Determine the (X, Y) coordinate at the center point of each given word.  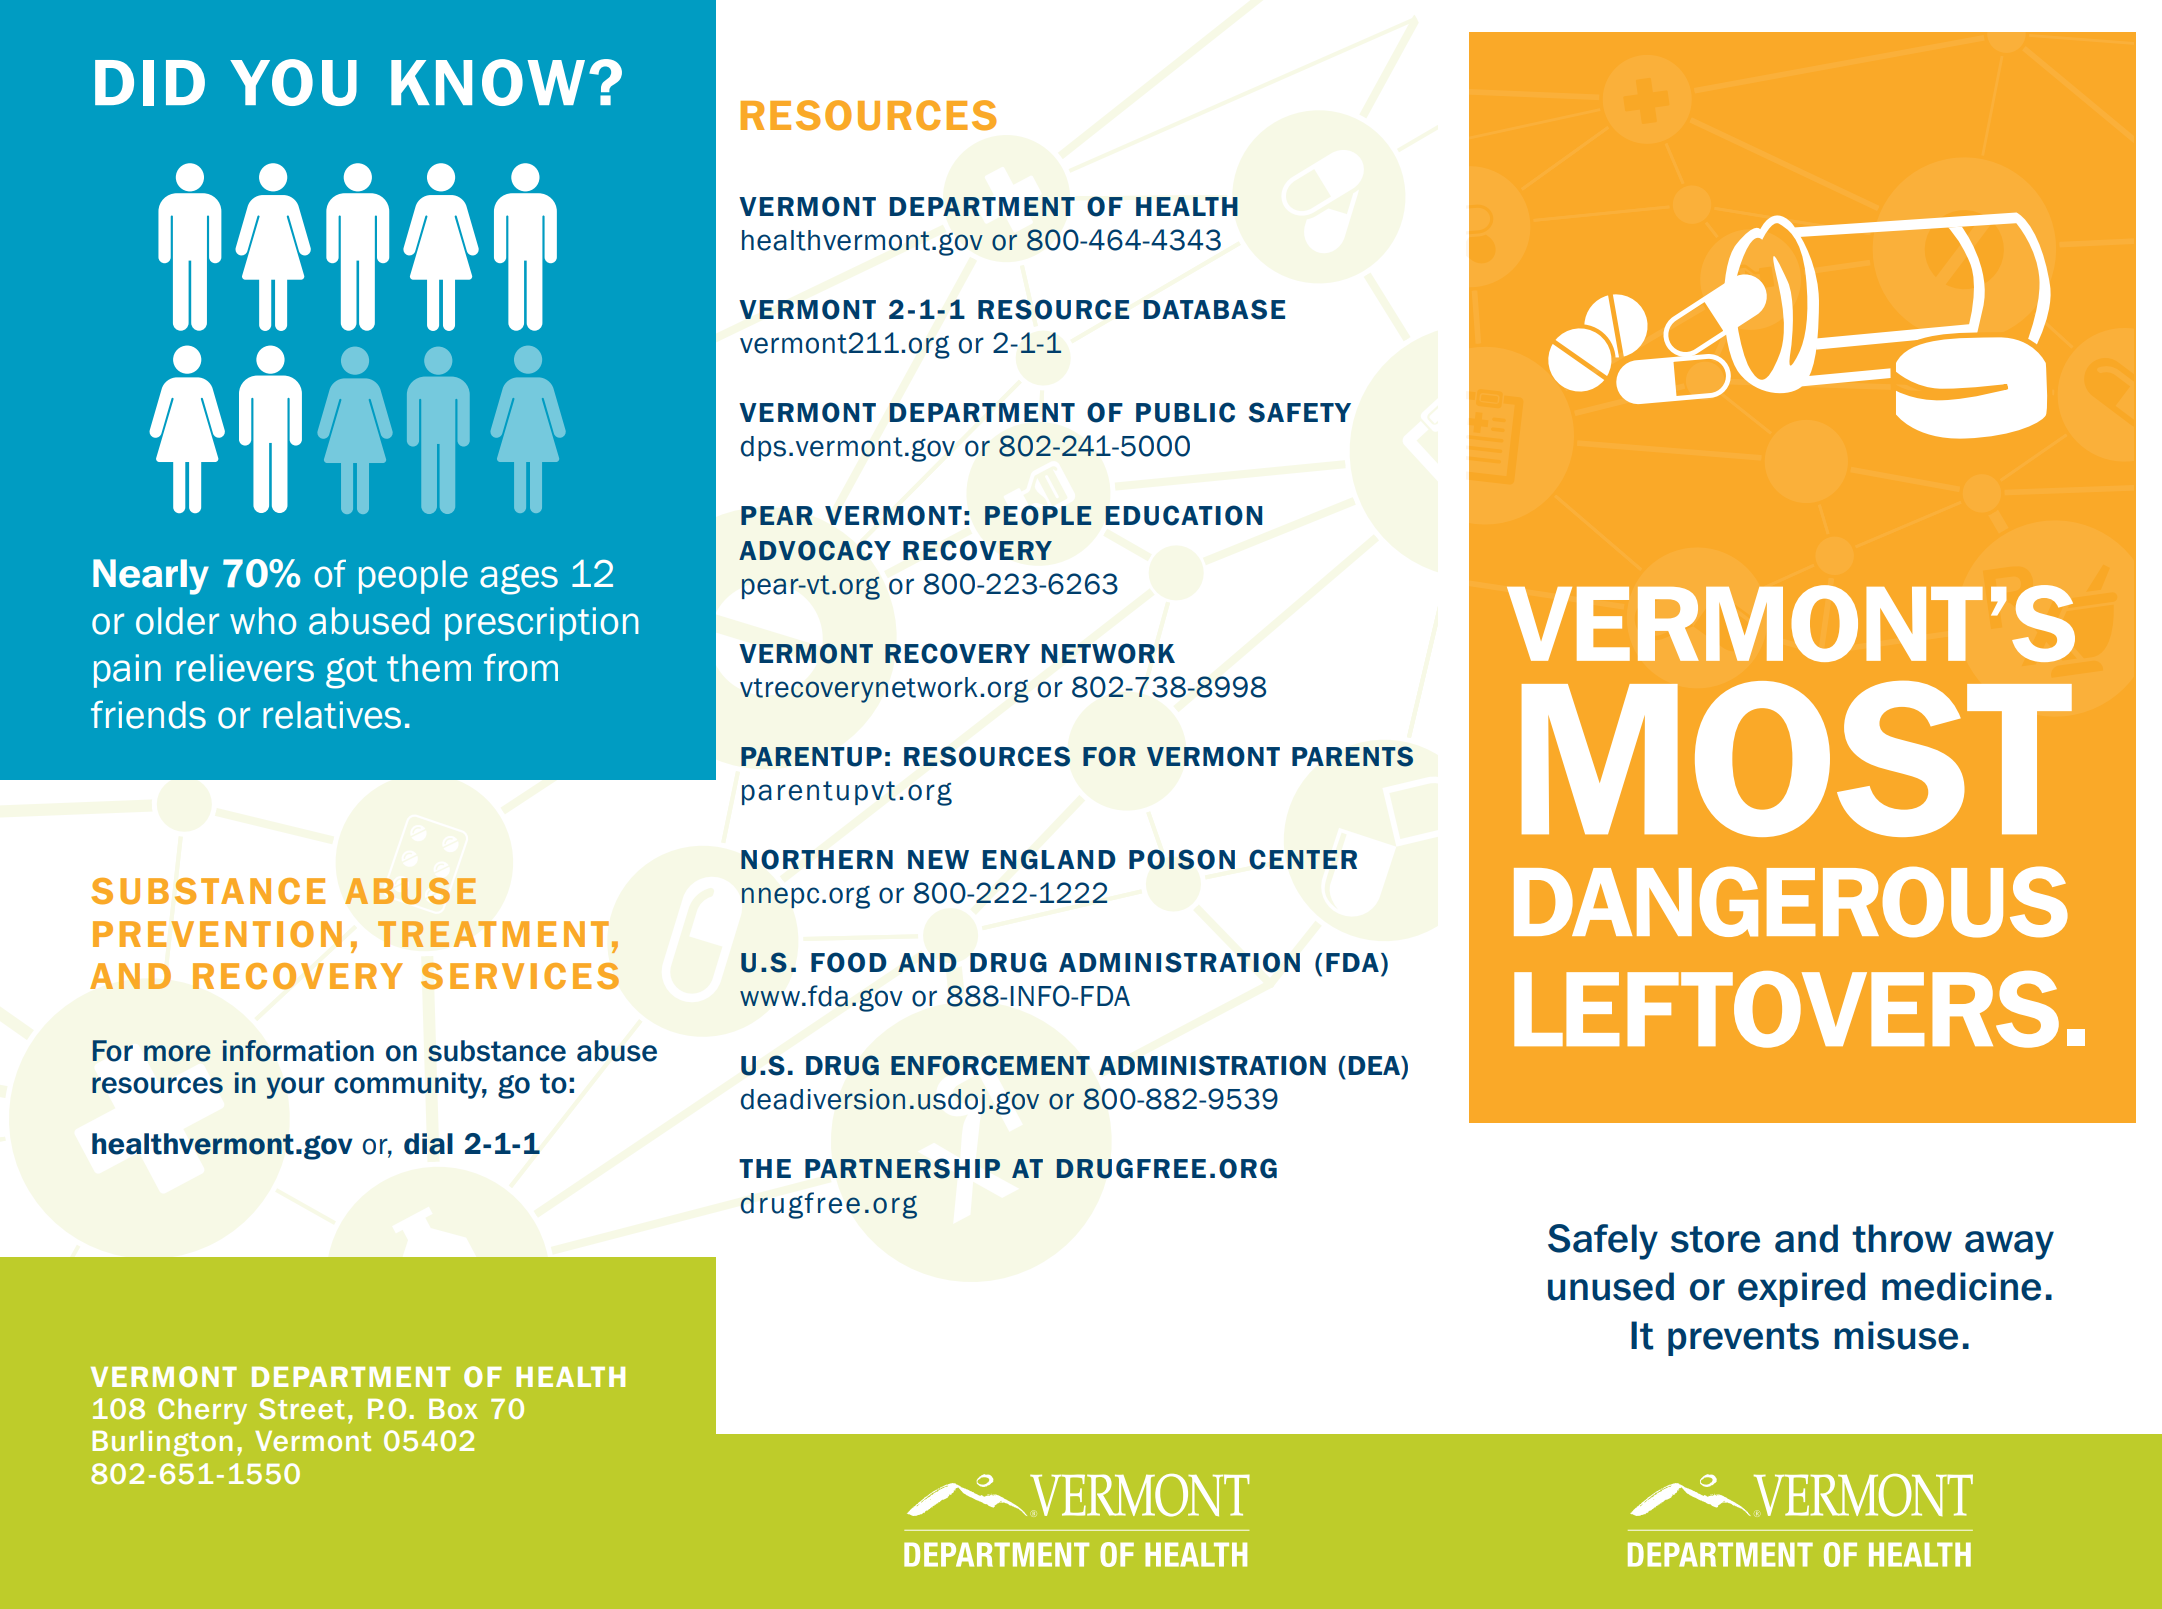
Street (302, 1408)
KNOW (488, 82)
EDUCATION (1183, 515)
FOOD (849, 962)
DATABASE (1214, 309)
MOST (1797, 759)
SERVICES (520, 976)
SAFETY (1300, 412)
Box (453, 1409)
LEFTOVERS (1786, 1009)
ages (519, 579)
